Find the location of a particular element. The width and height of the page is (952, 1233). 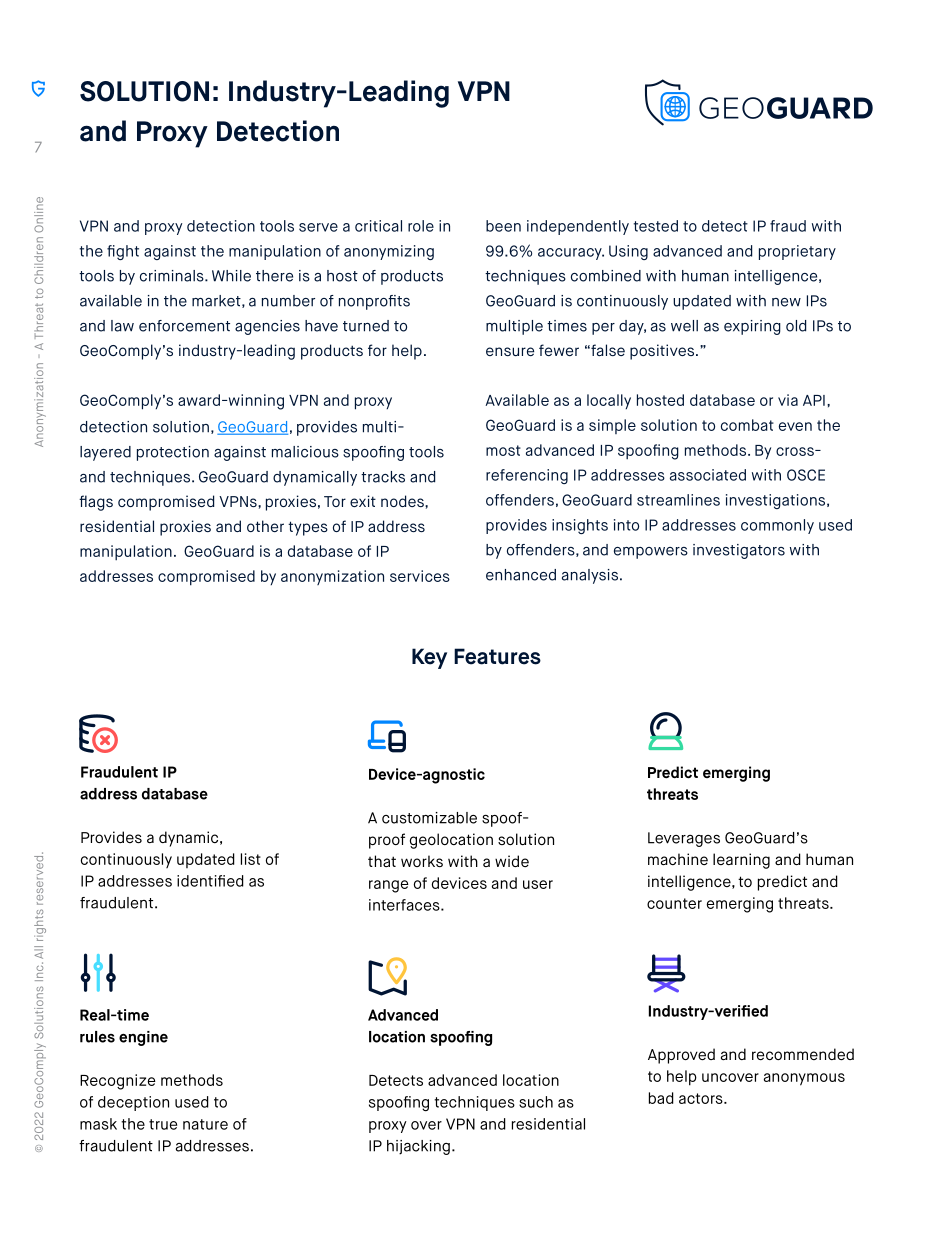

true is located at coordinates (163, 1124).
